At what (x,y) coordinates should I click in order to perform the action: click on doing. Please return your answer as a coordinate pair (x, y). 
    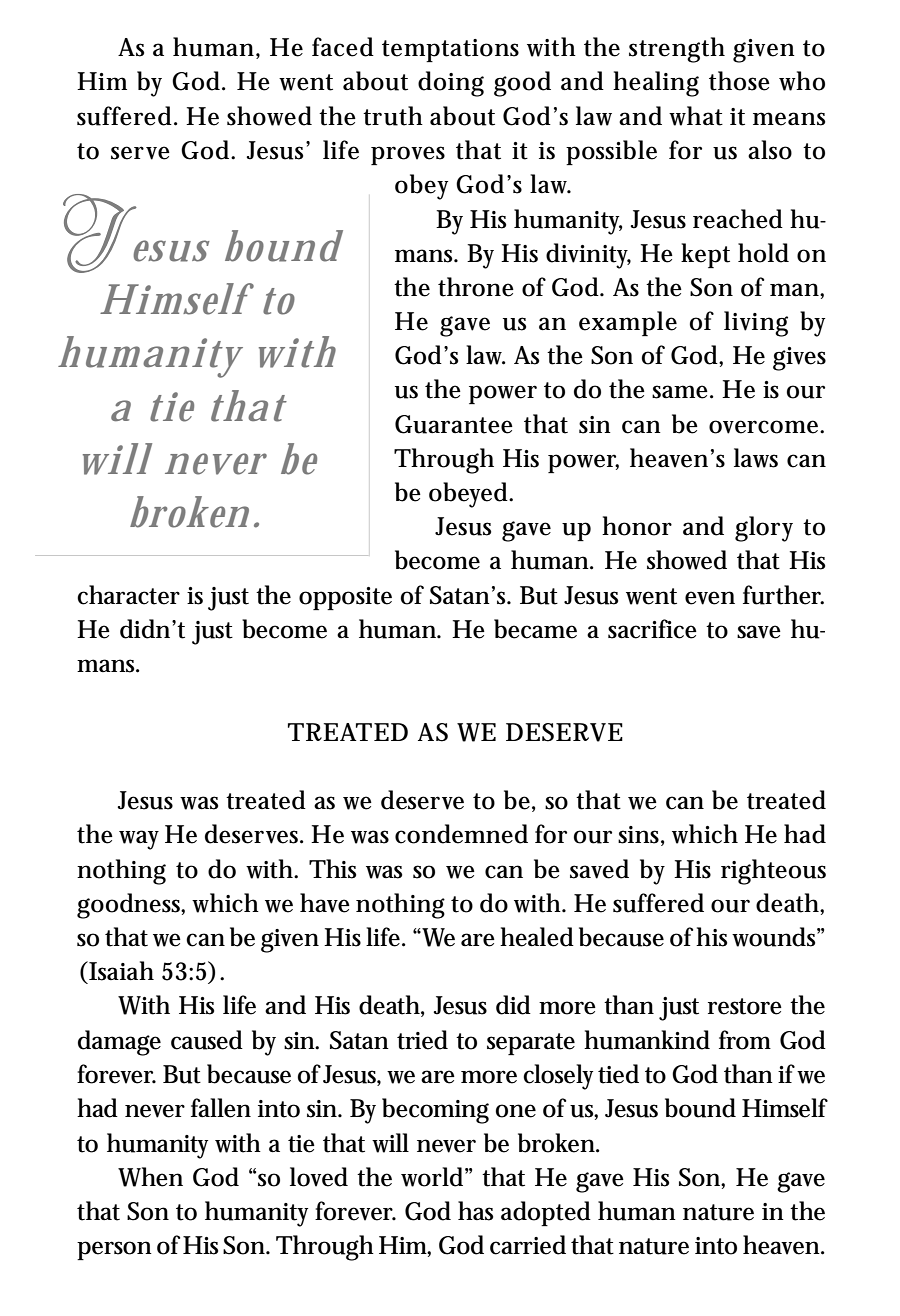
    Looking at the image, I should click on (451, 84).
